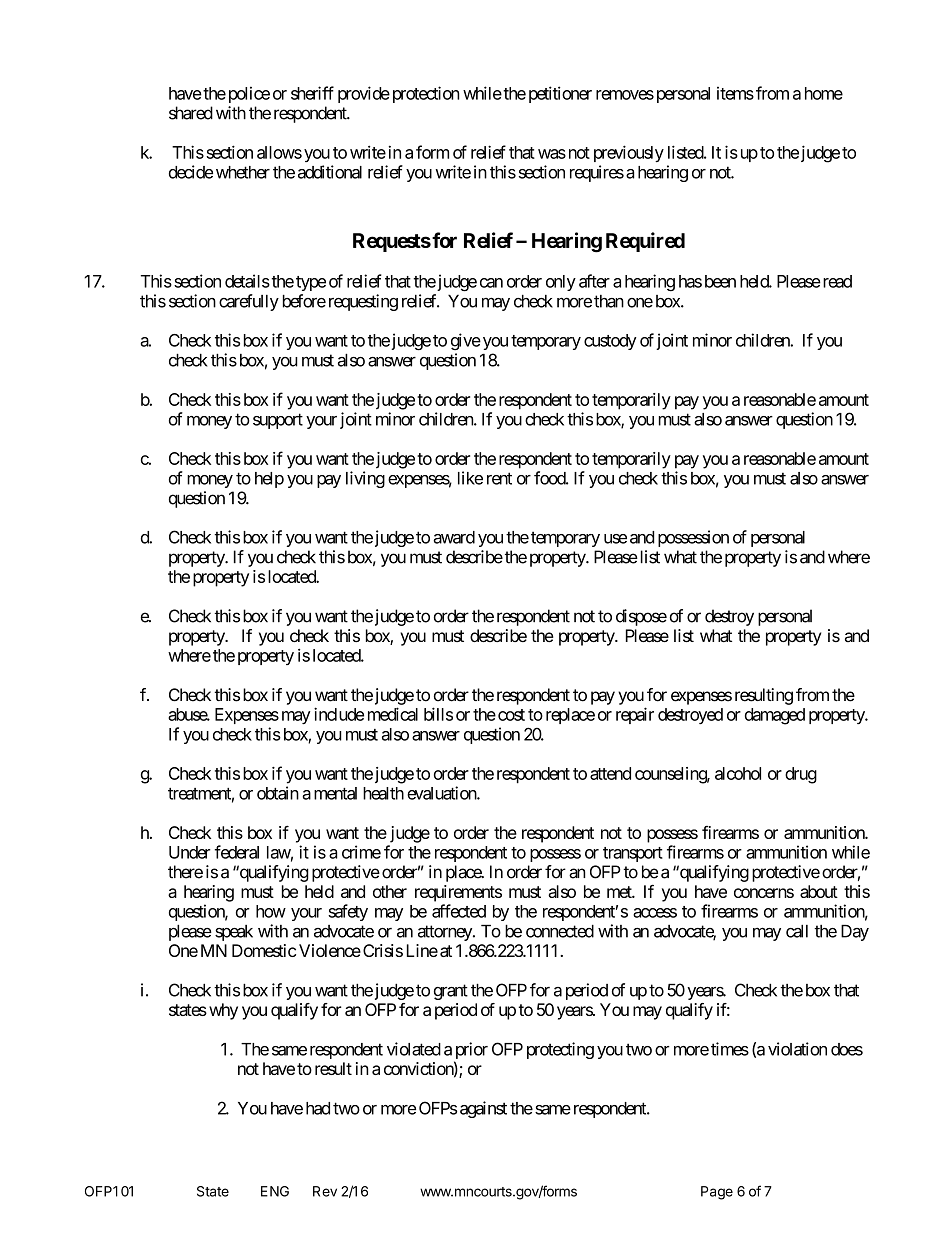  What do you see at coordinates (775, 716) in the screenshot?
I see `damaged` at bounding box center [775, 716].
